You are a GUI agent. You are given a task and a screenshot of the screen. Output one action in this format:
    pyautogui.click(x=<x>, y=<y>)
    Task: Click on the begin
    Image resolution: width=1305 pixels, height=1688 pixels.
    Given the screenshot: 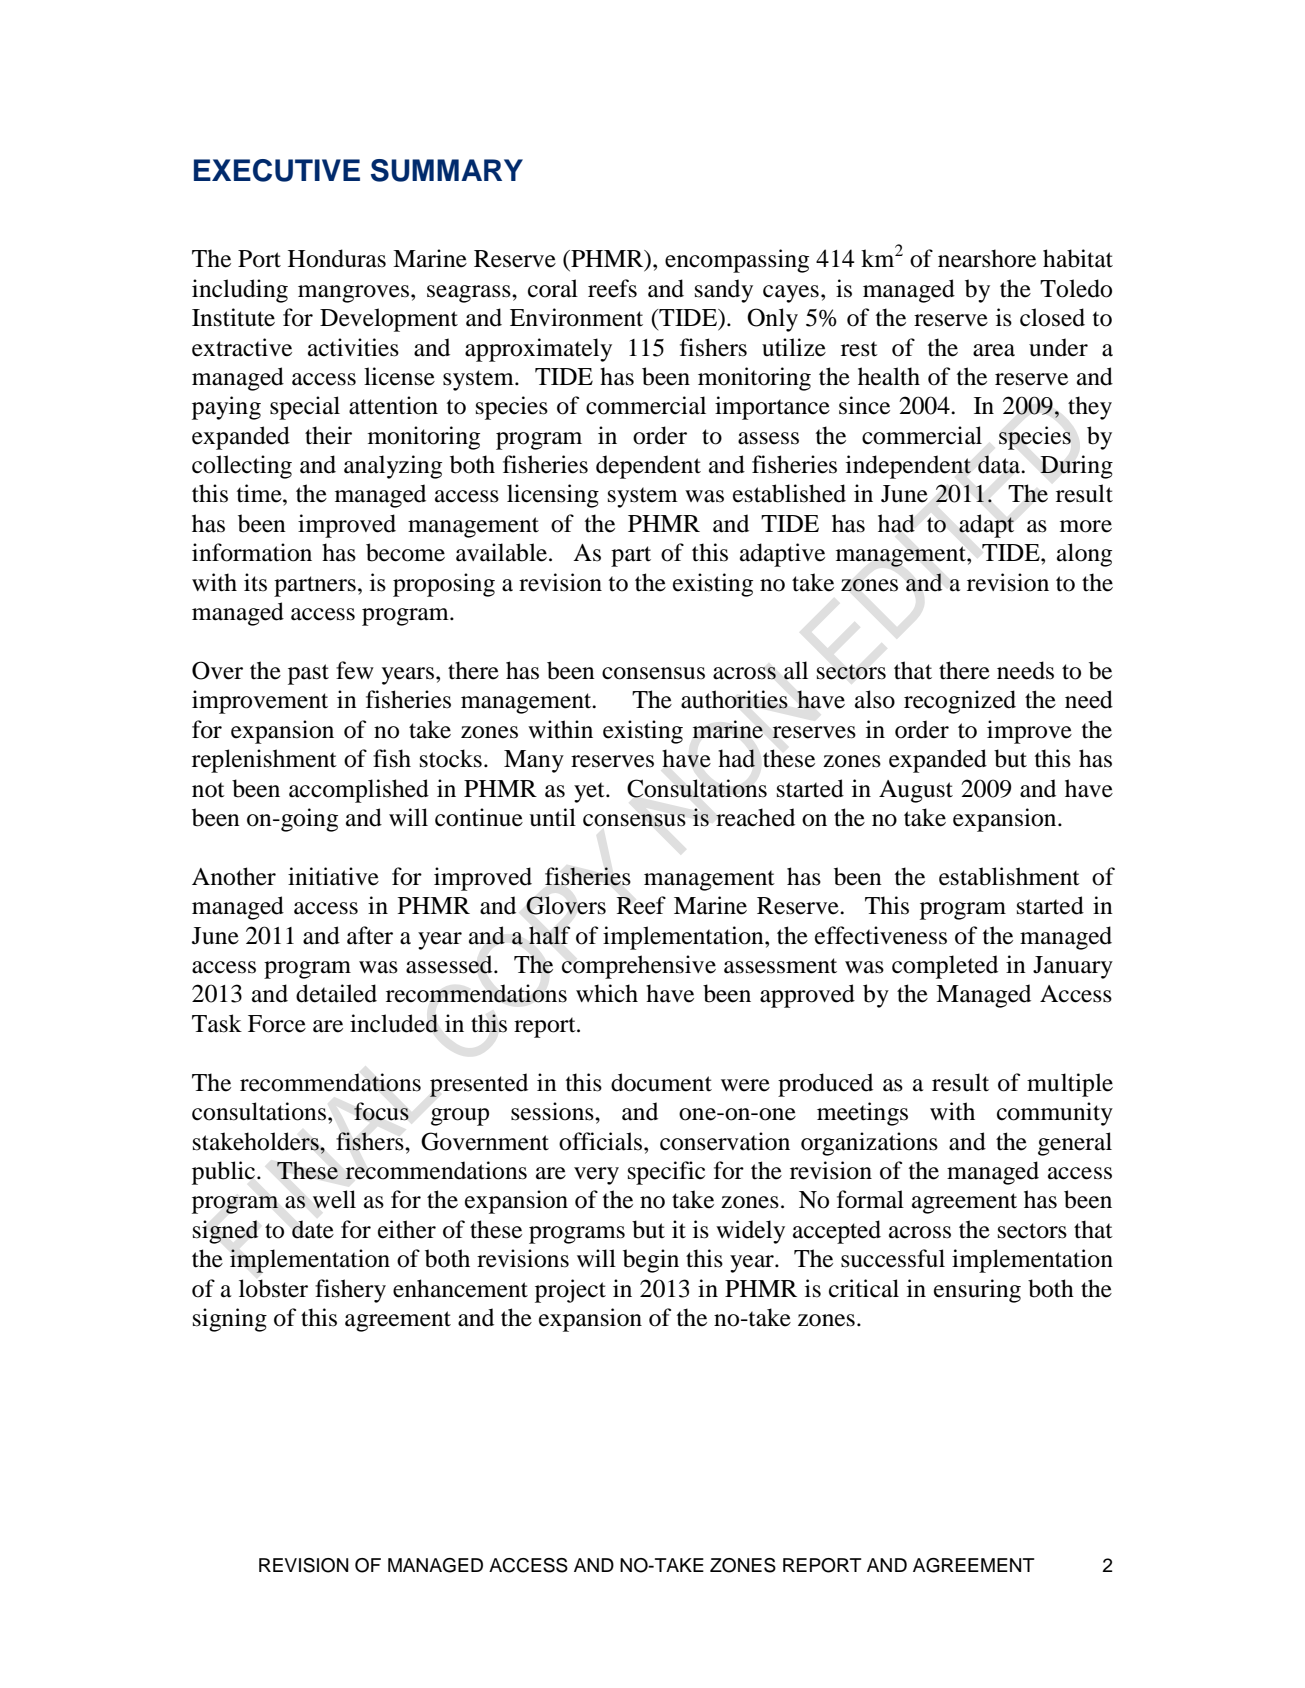 What is the action you would take?
    pyautogui.click(x=651, y=1261)
